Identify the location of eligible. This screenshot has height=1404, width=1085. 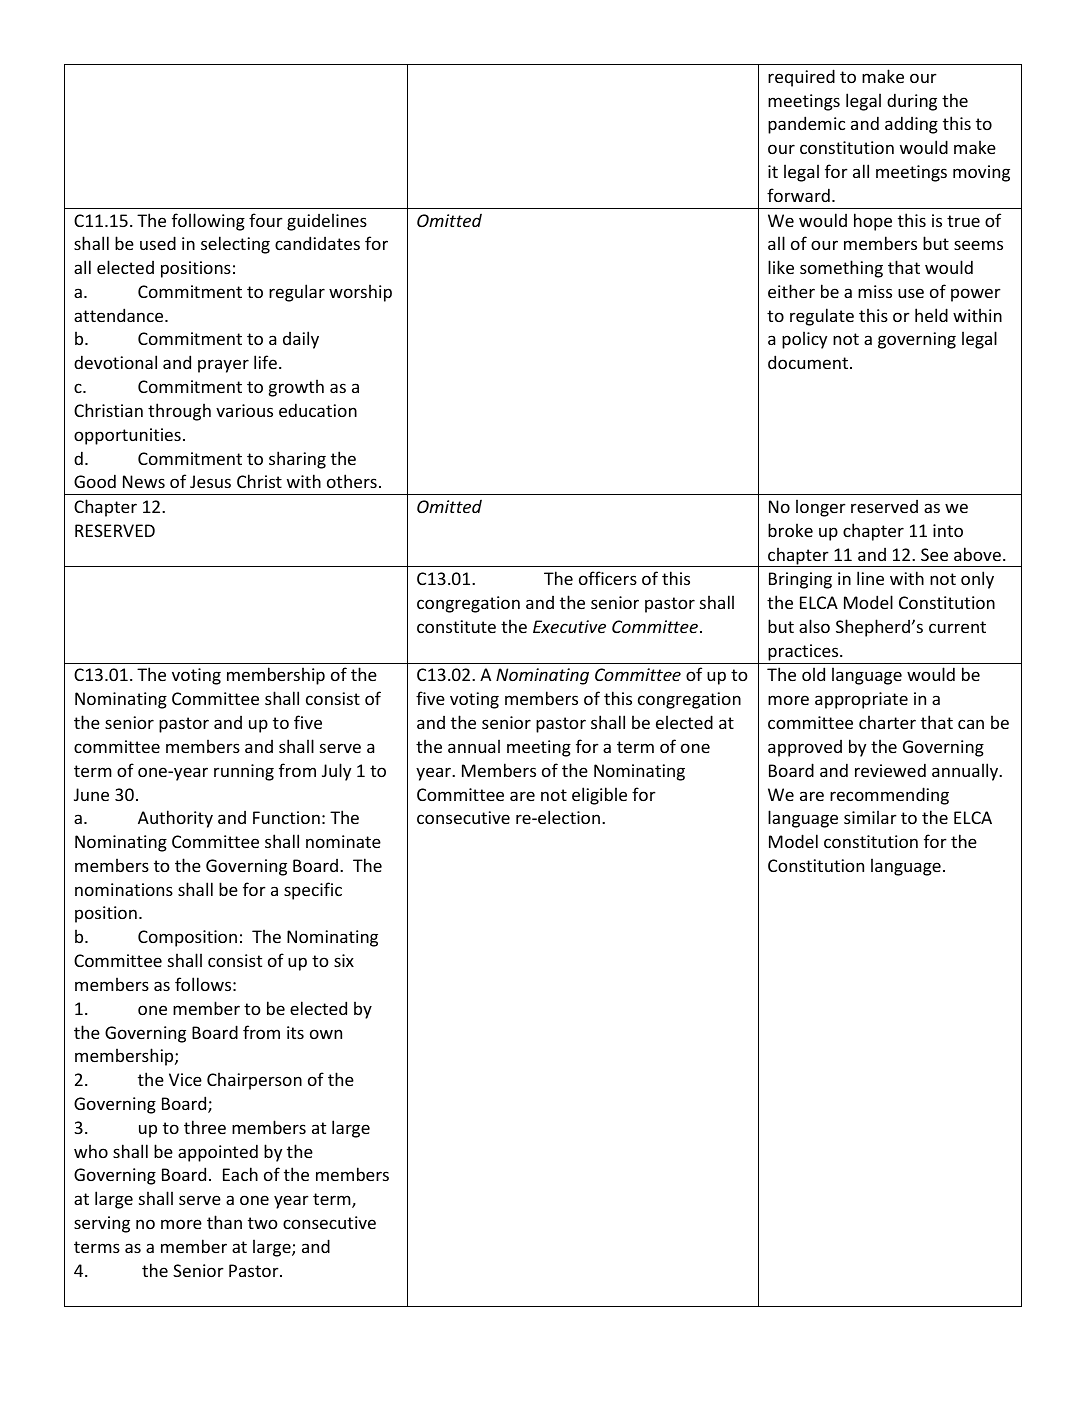
(599, 796).
